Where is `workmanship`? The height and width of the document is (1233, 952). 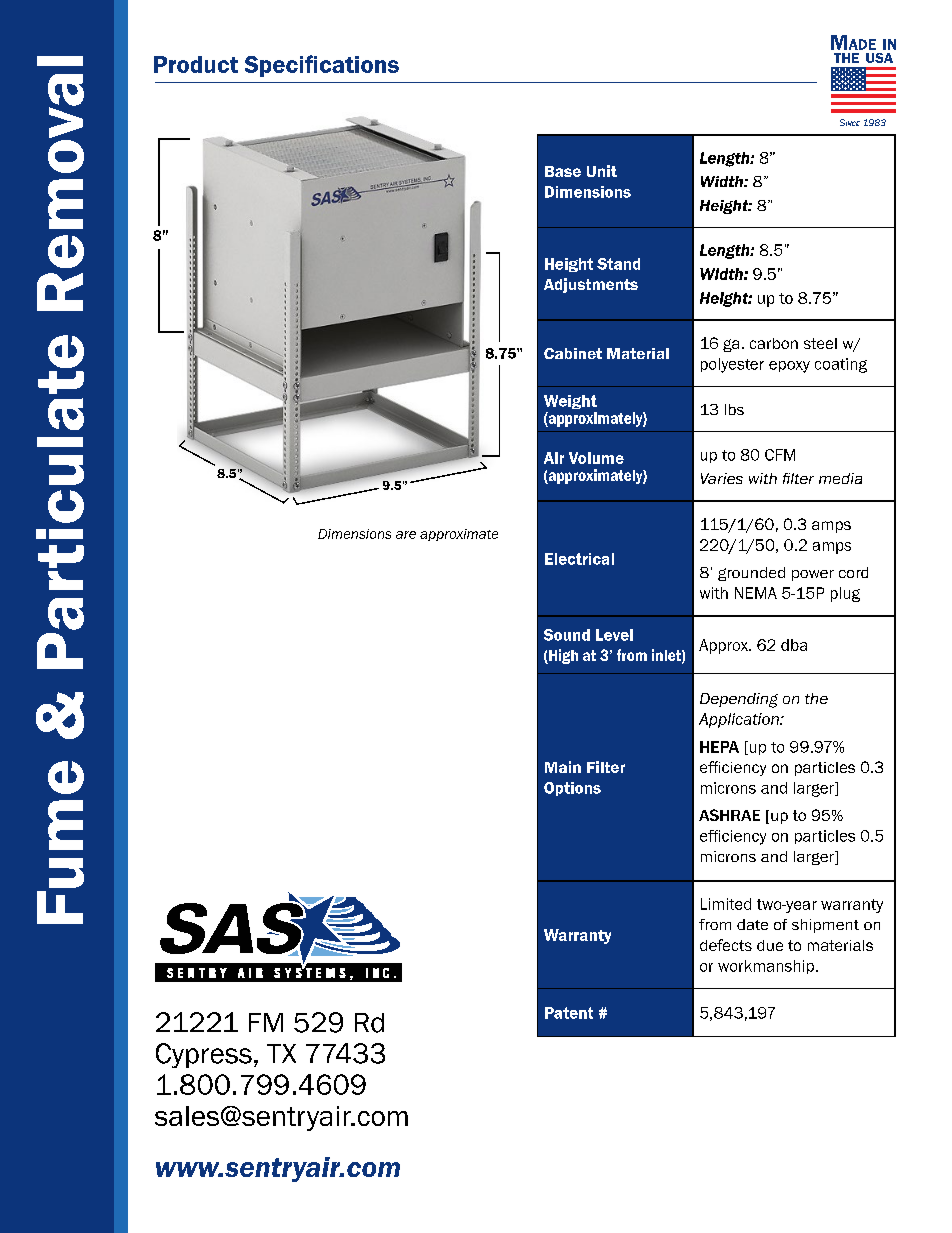
workmanship is located at coordinates (767, 967).
